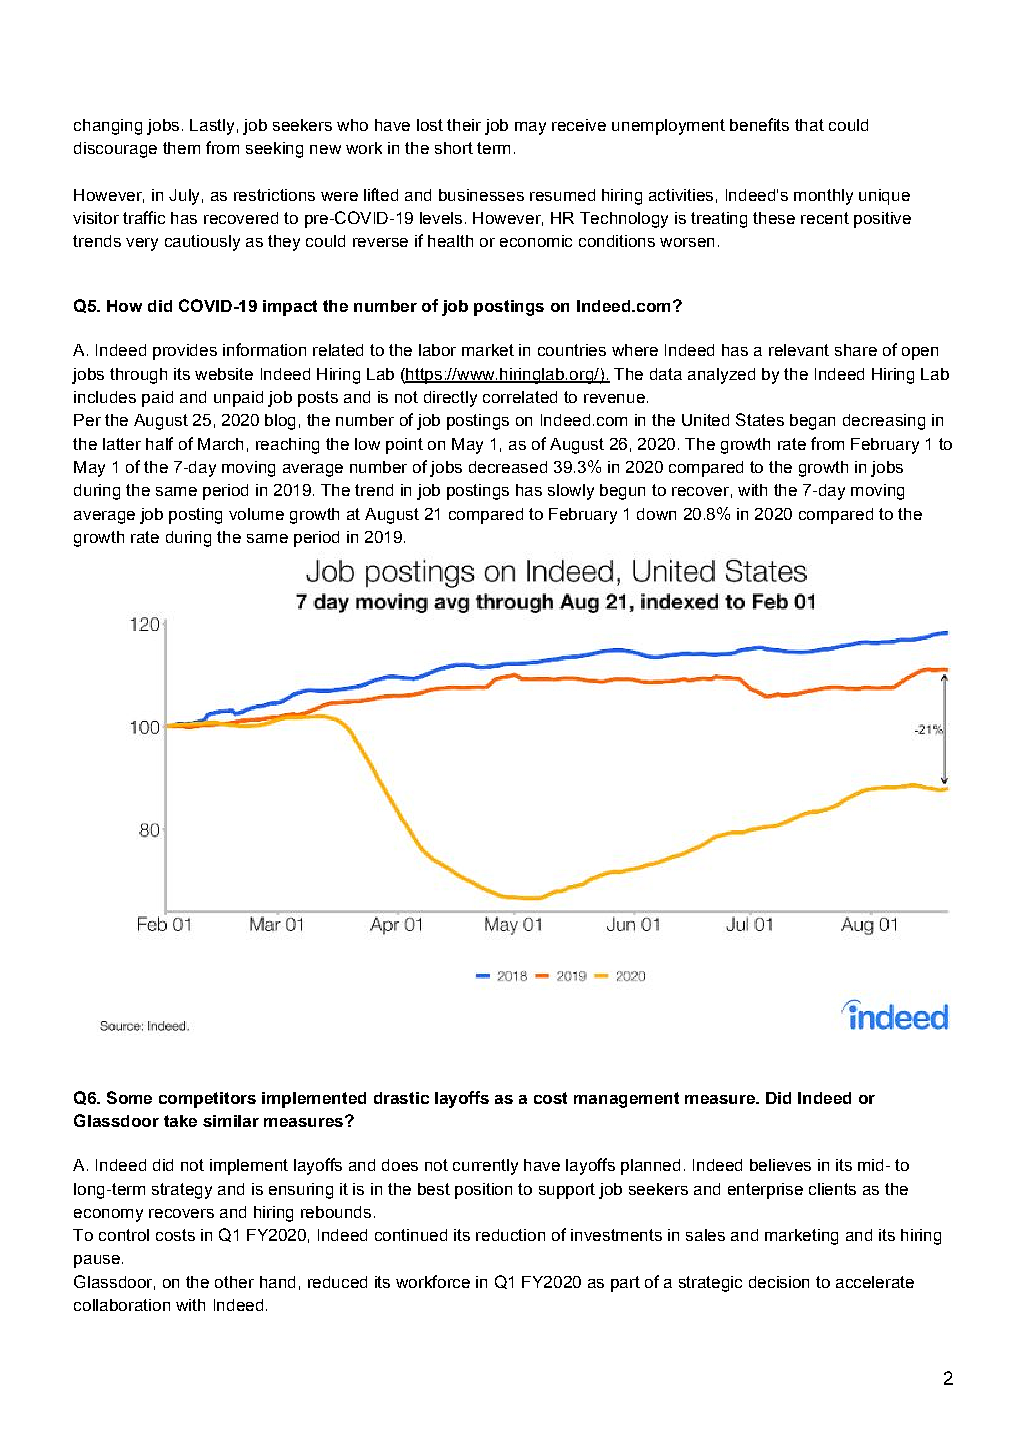  What do you see at coordinates (809, 125) in the screenshot?
I see `that` at bounding box center [809, 125].
